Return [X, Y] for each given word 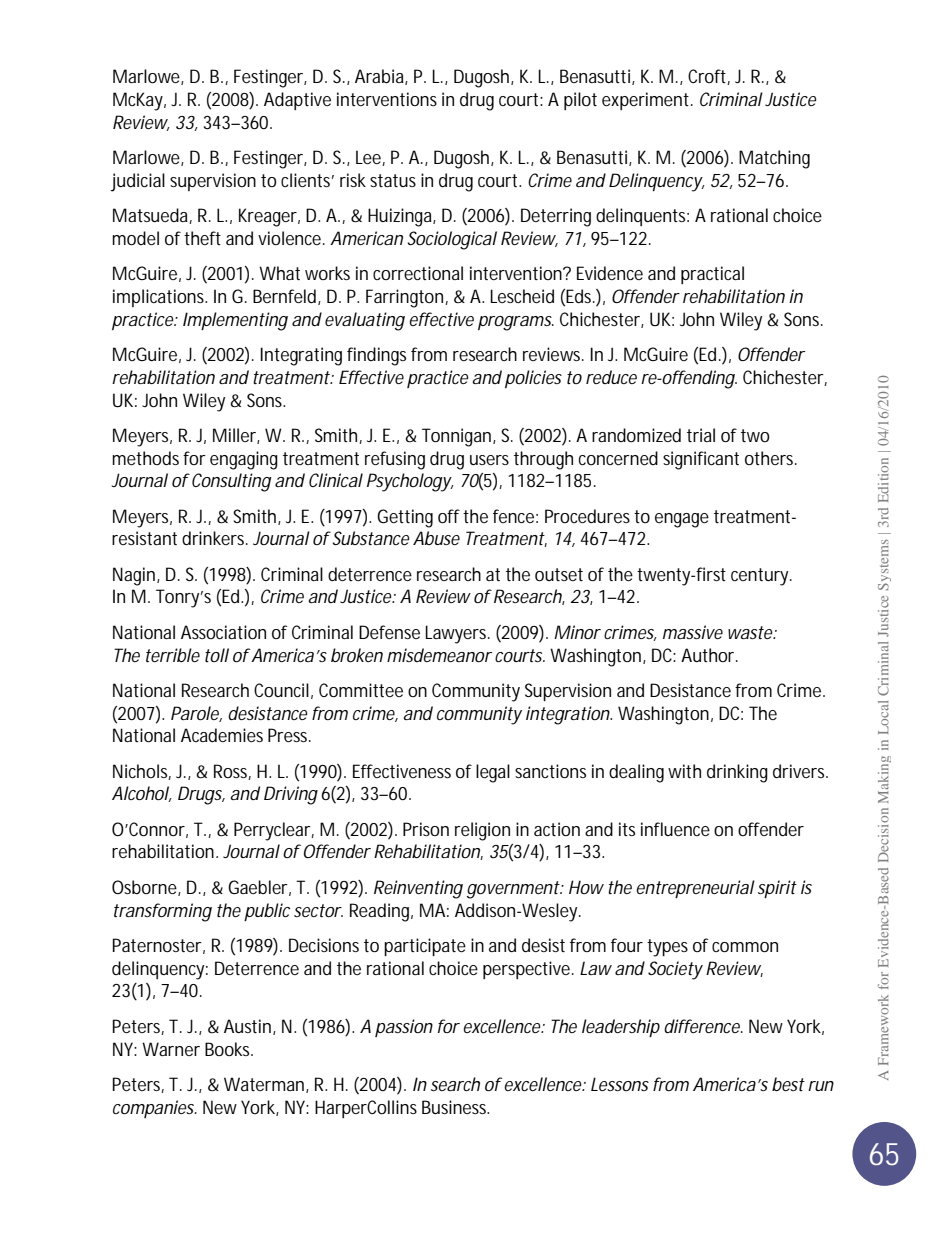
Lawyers [457, 634]
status [393, 180]
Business [455, 1107]
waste [751, 632]
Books [229, 1049]
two [755, 435]
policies [533, 379]
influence [675, 829]
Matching [774, 159]
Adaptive [297, 101]
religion [482, 831]
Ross [232, 772]
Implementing [235, 321]
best [788, 1084]
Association [223, 632]
